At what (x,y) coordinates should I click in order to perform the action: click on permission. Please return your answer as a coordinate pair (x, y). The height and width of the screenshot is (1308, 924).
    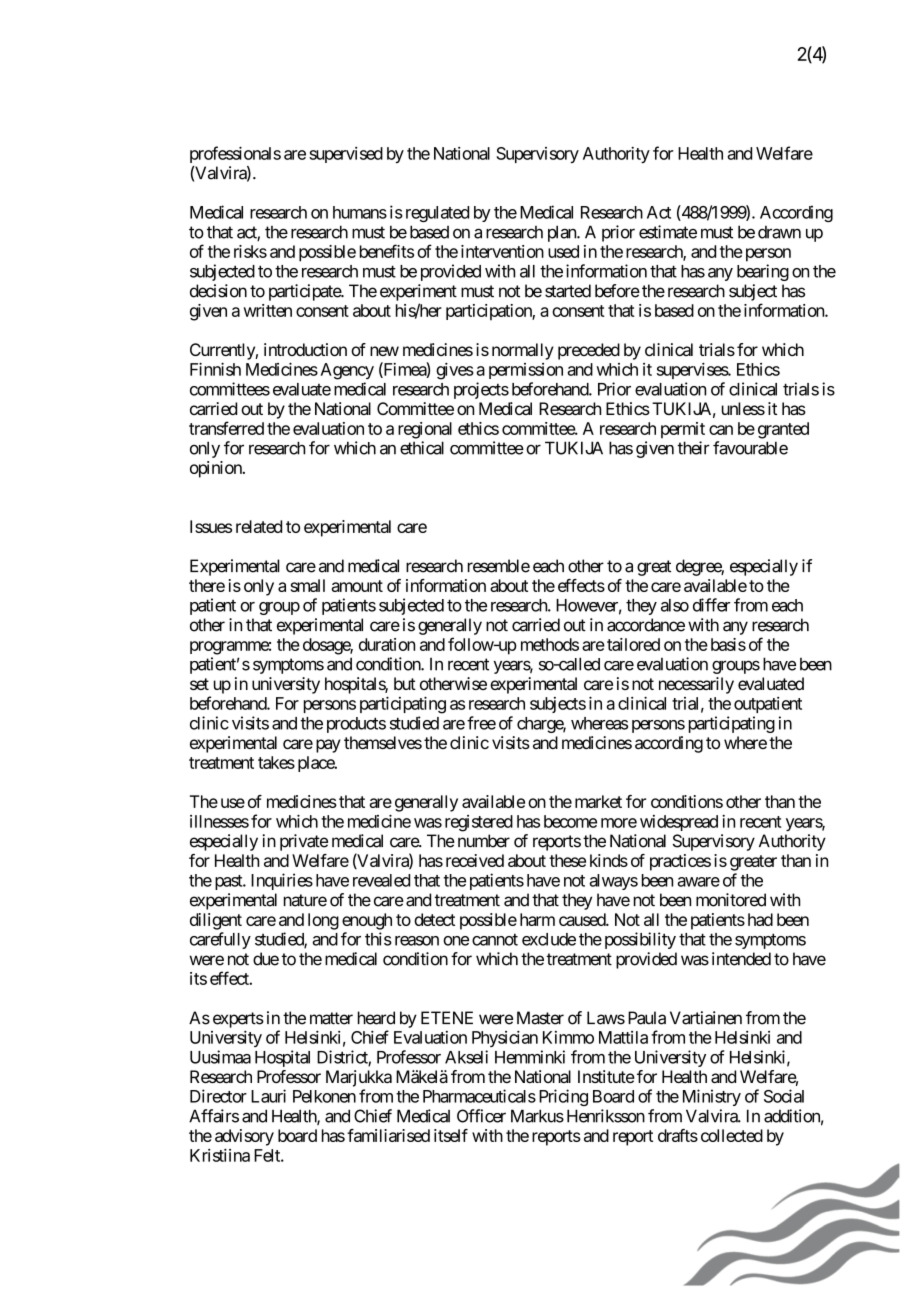
    Looking at the image, I should click on (526, 371).
